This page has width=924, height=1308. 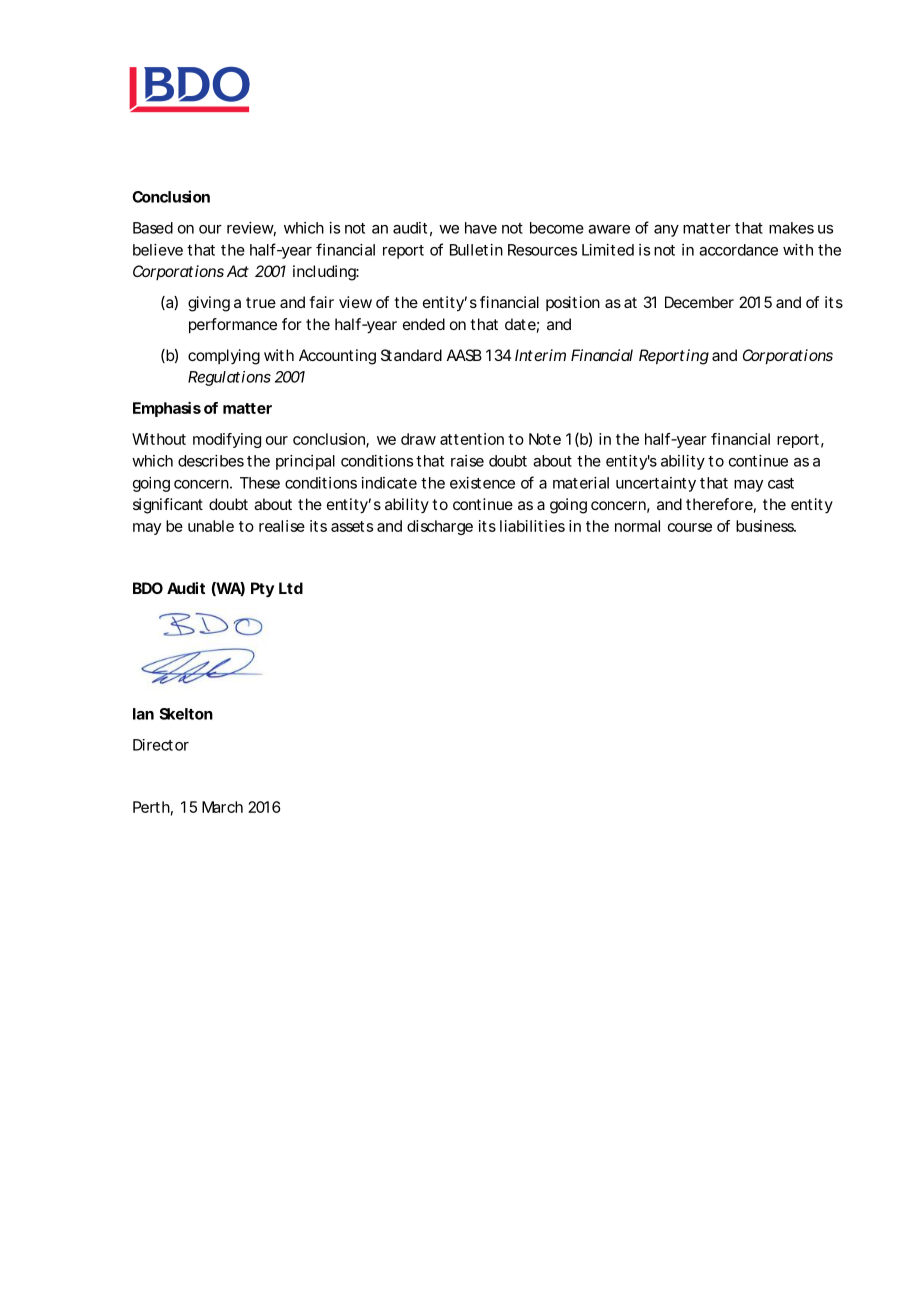 What do you see at coordinates (211, 526) in the page?
I see `unable` at bounding box center [211, 526].
